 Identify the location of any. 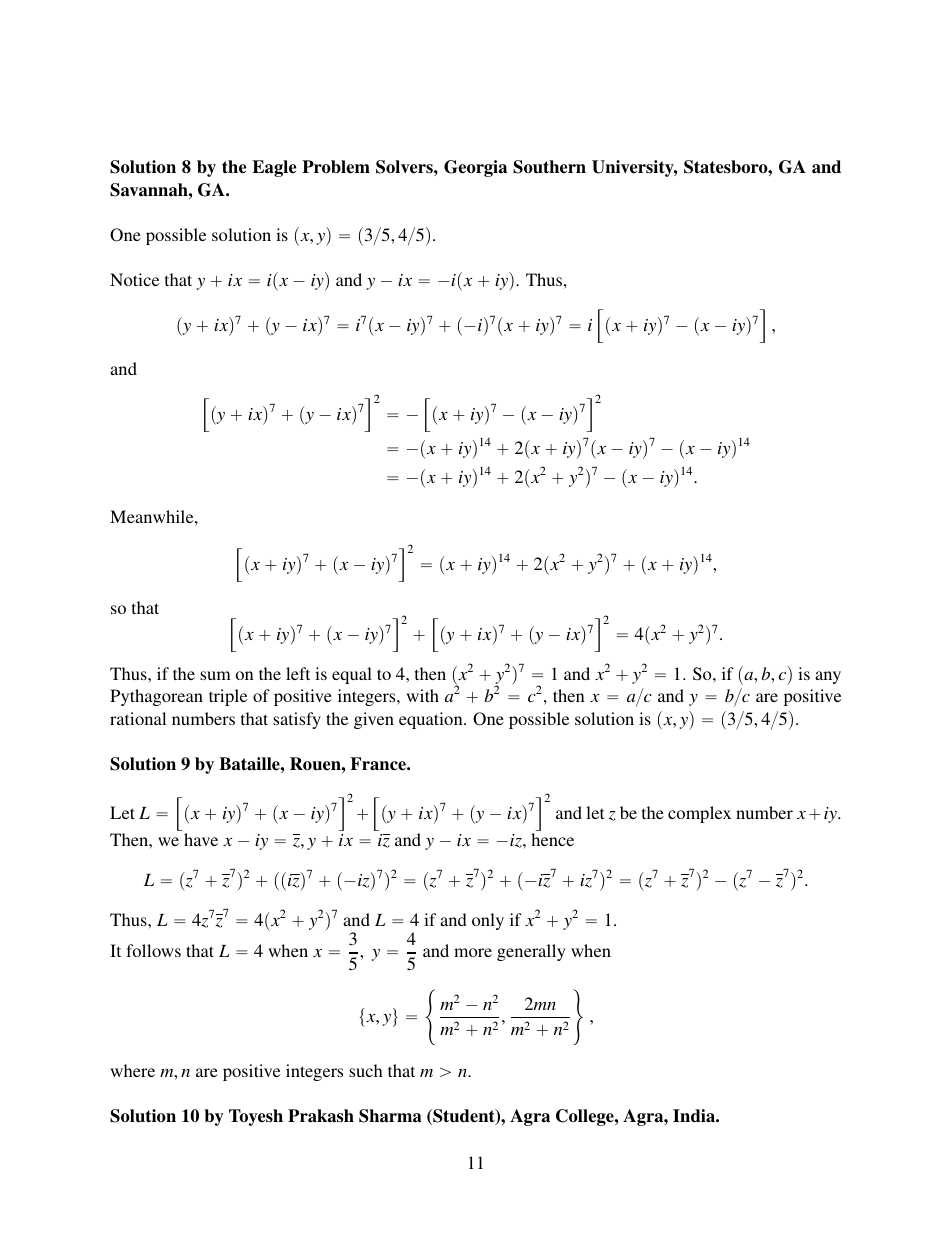
(828, 677).
